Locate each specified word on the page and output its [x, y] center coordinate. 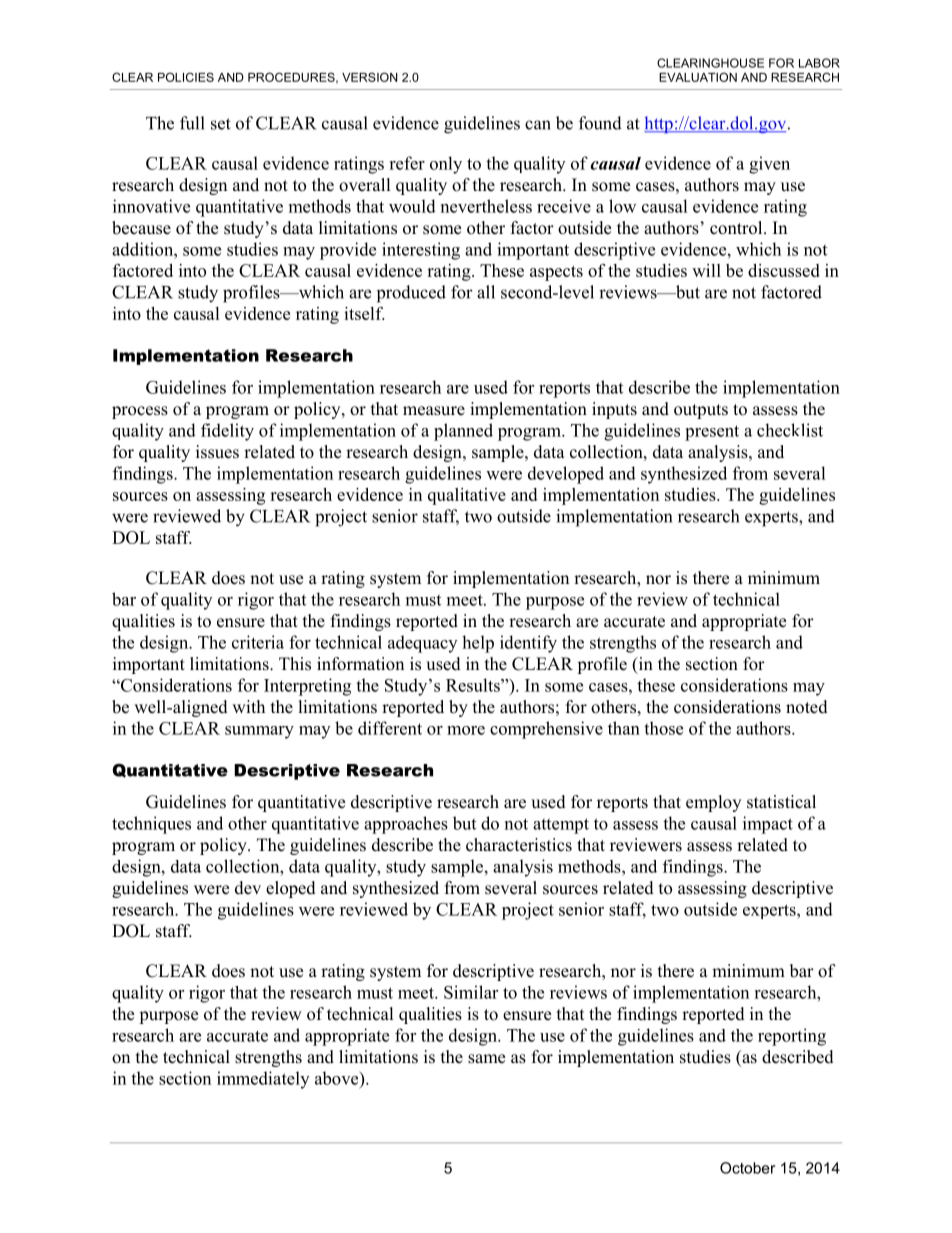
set [221, 124]
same [486, 1059]
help [478, 644]
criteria [258, 642]
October [747, 1168]
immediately [263, 1080]
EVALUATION [698, 77]
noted [807, 707]
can [538, 125]
